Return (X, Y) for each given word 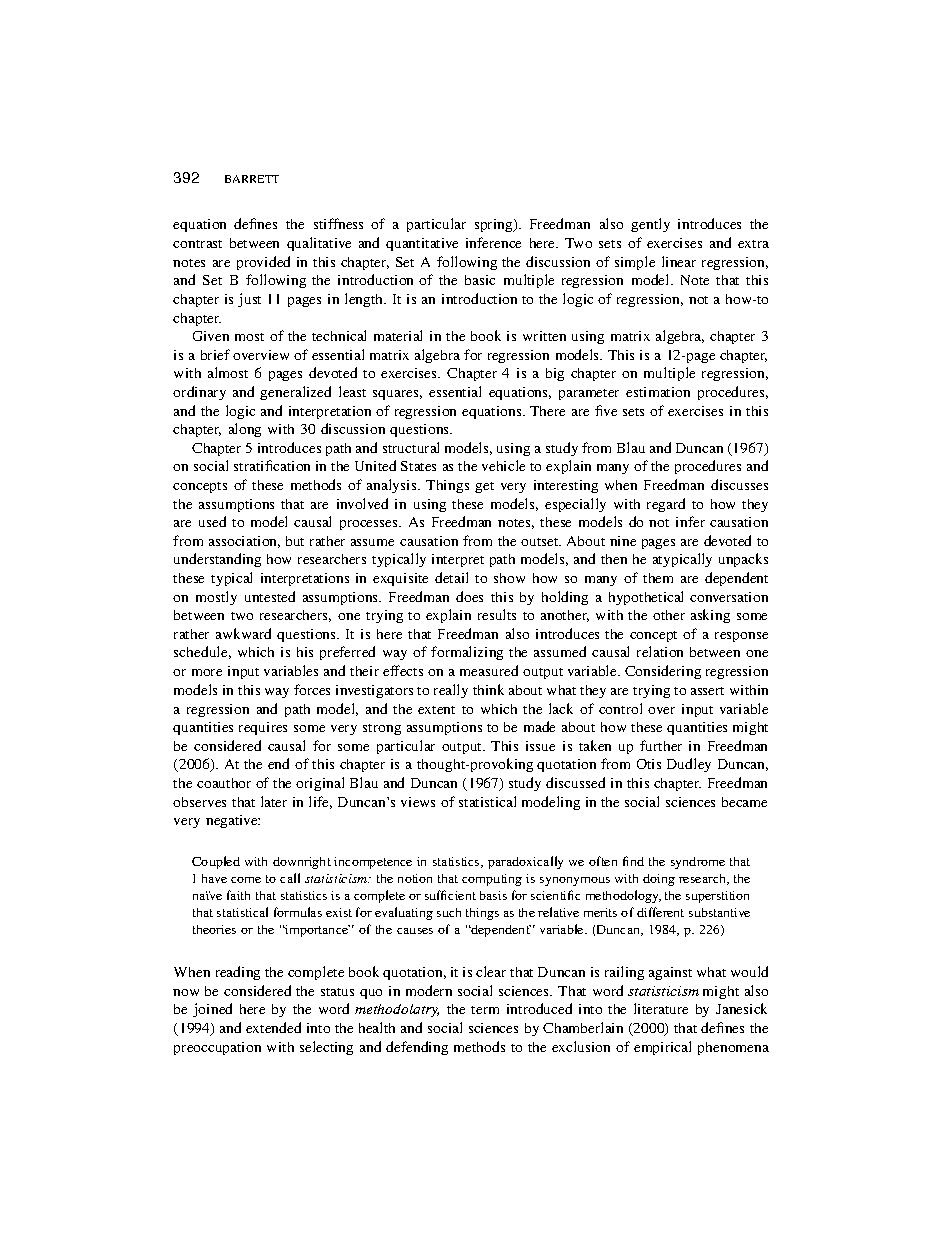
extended (273, 1027)
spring (495, 225)
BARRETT (252, 179)
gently (650, 225)
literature (661, 1008)
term (485, 1010)
